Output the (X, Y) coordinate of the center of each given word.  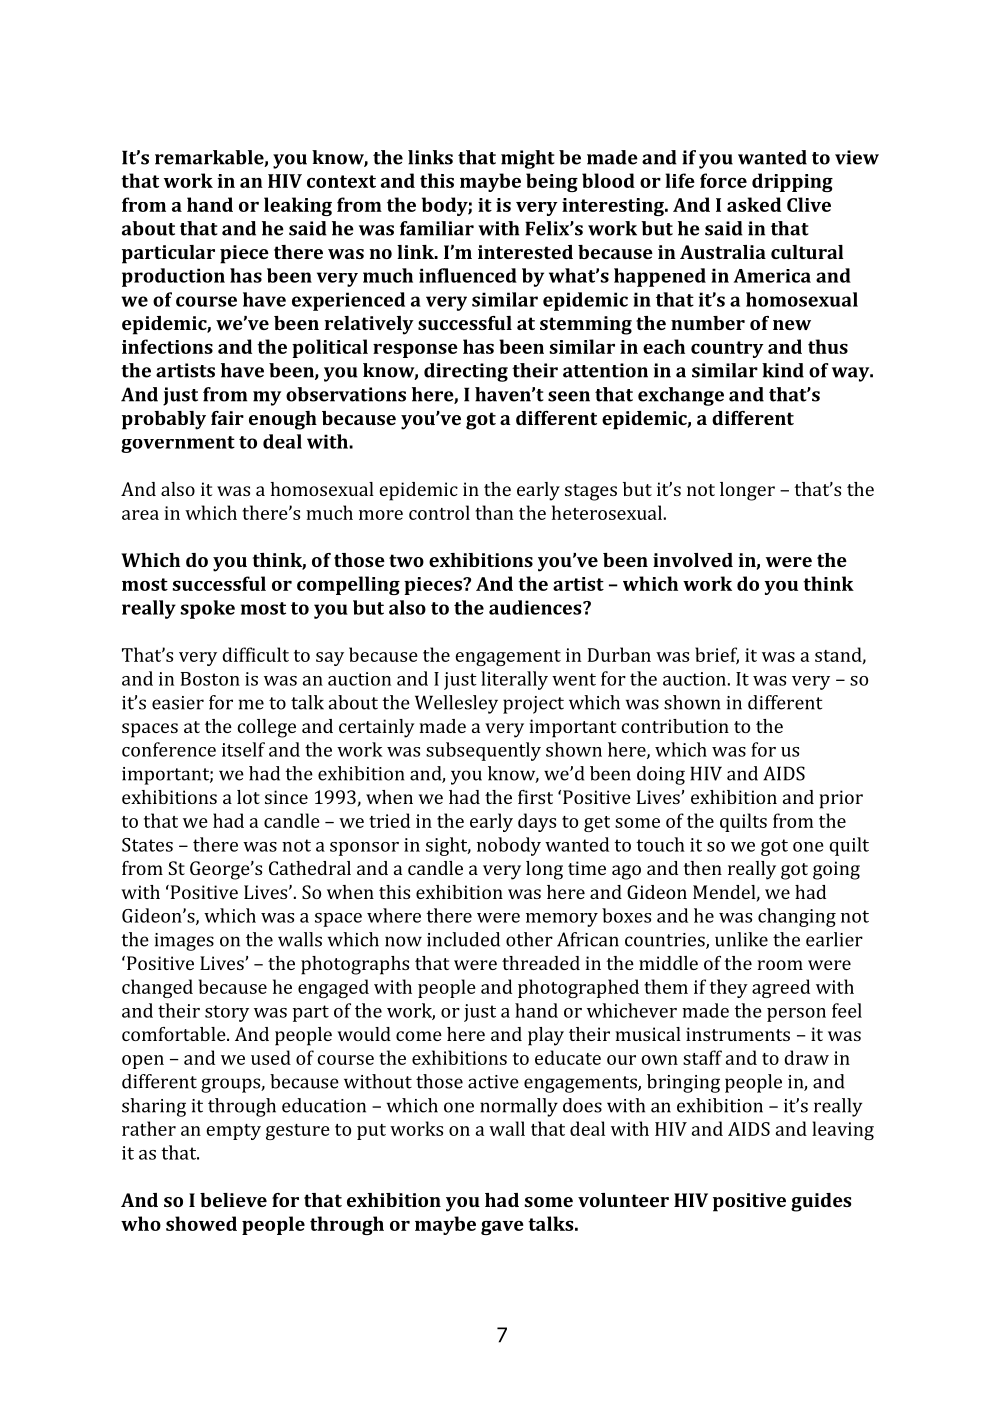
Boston (210, 679)
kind (783, 370)
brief (717, 655)
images (184, 942)
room (780, 965)
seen (569, 396)
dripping (792, 182)
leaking (298, 206)
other (529, 939)
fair (227, 418)
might (528, 159)
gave (502, 1228)
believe (233, 1200)
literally (514, 680)
